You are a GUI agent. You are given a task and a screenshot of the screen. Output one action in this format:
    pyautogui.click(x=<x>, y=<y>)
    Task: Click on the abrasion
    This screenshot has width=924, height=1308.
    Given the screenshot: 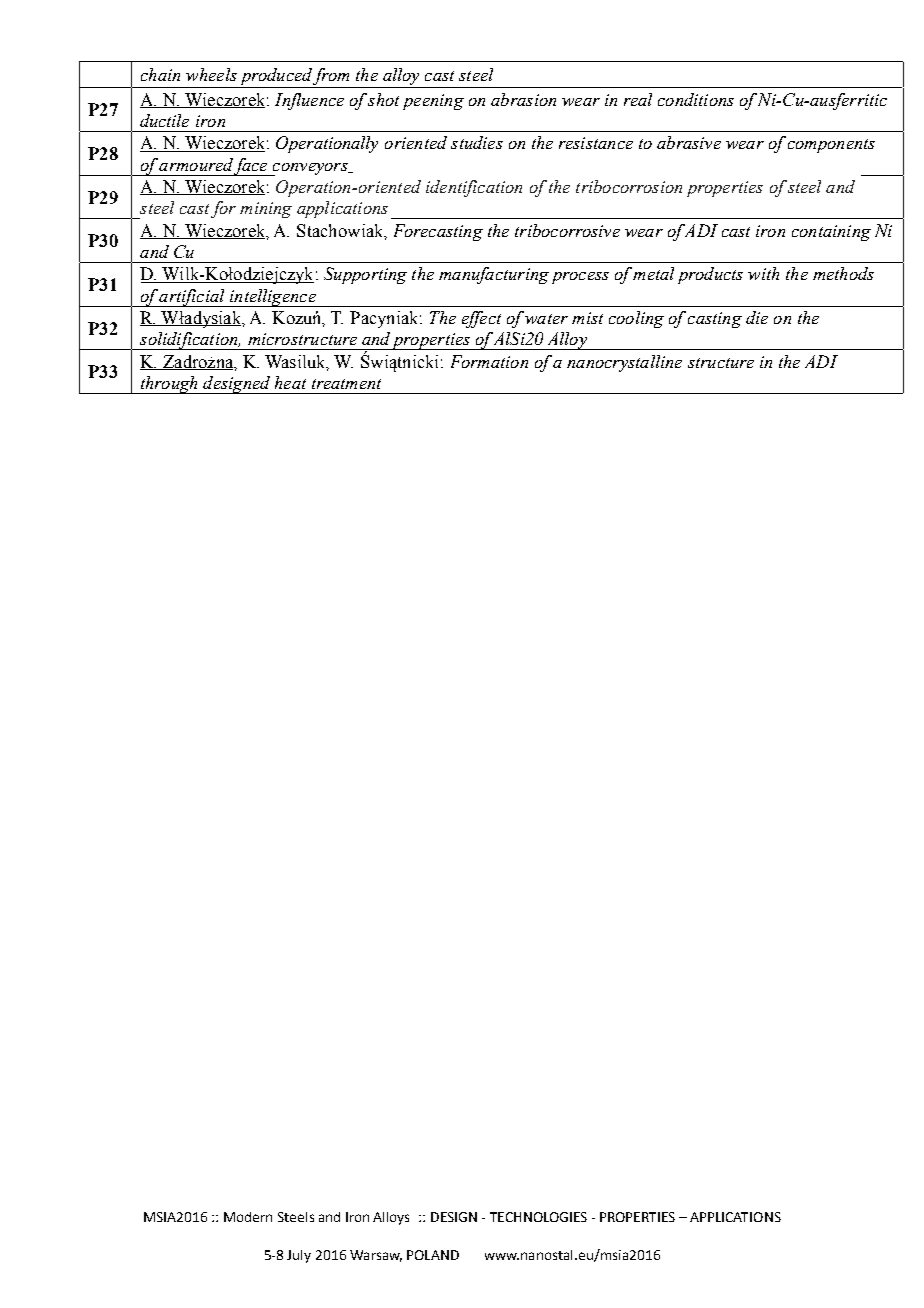 What is the action you would take?
    pyautogui.click(x=523, y=99)
